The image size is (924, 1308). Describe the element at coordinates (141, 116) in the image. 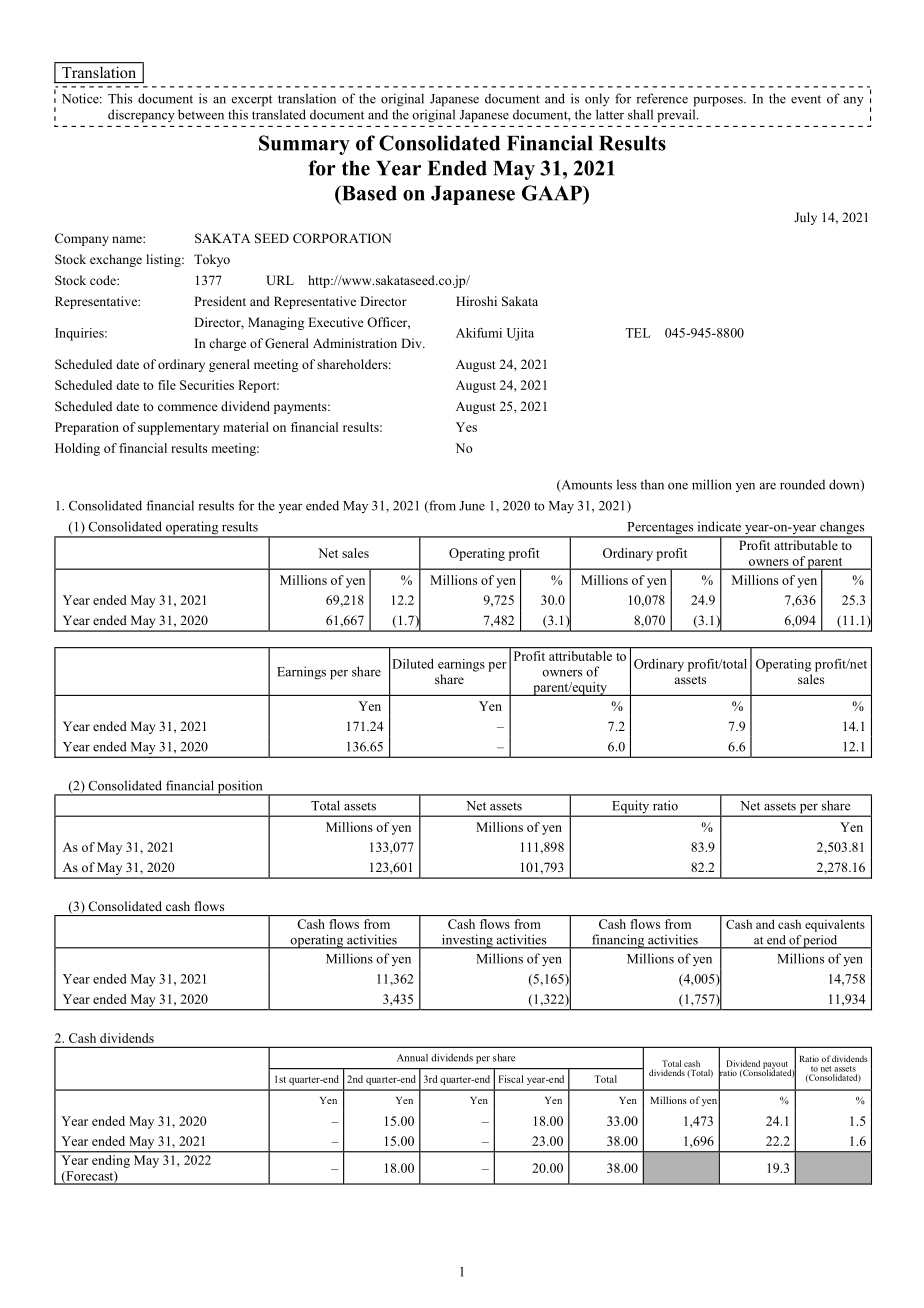

I see `discrepancy` at that location.
